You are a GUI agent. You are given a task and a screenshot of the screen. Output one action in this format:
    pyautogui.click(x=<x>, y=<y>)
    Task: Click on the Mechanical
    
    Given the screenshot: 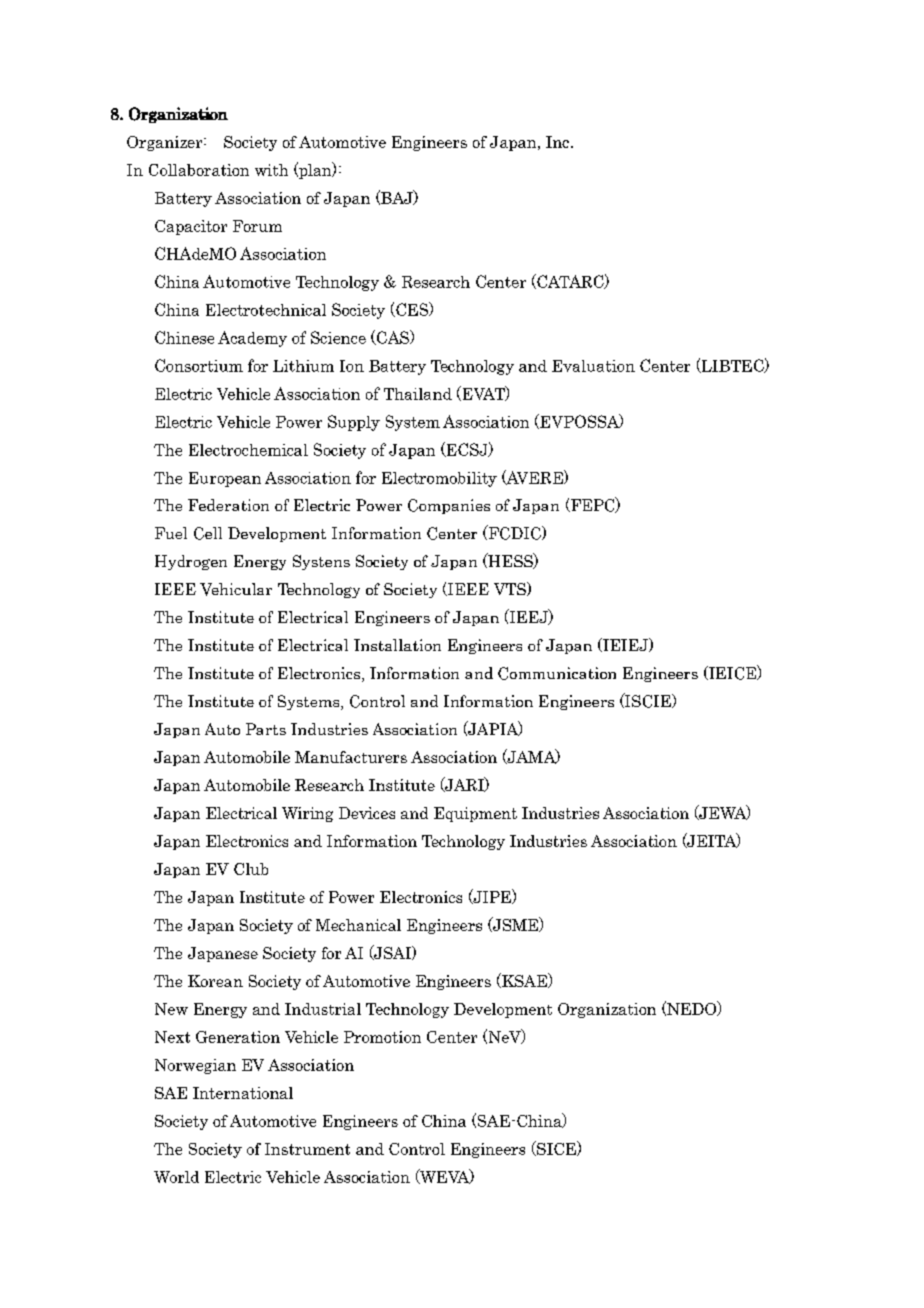 What is the action you would take?
    pyautogui.click(x=358, y=925)
